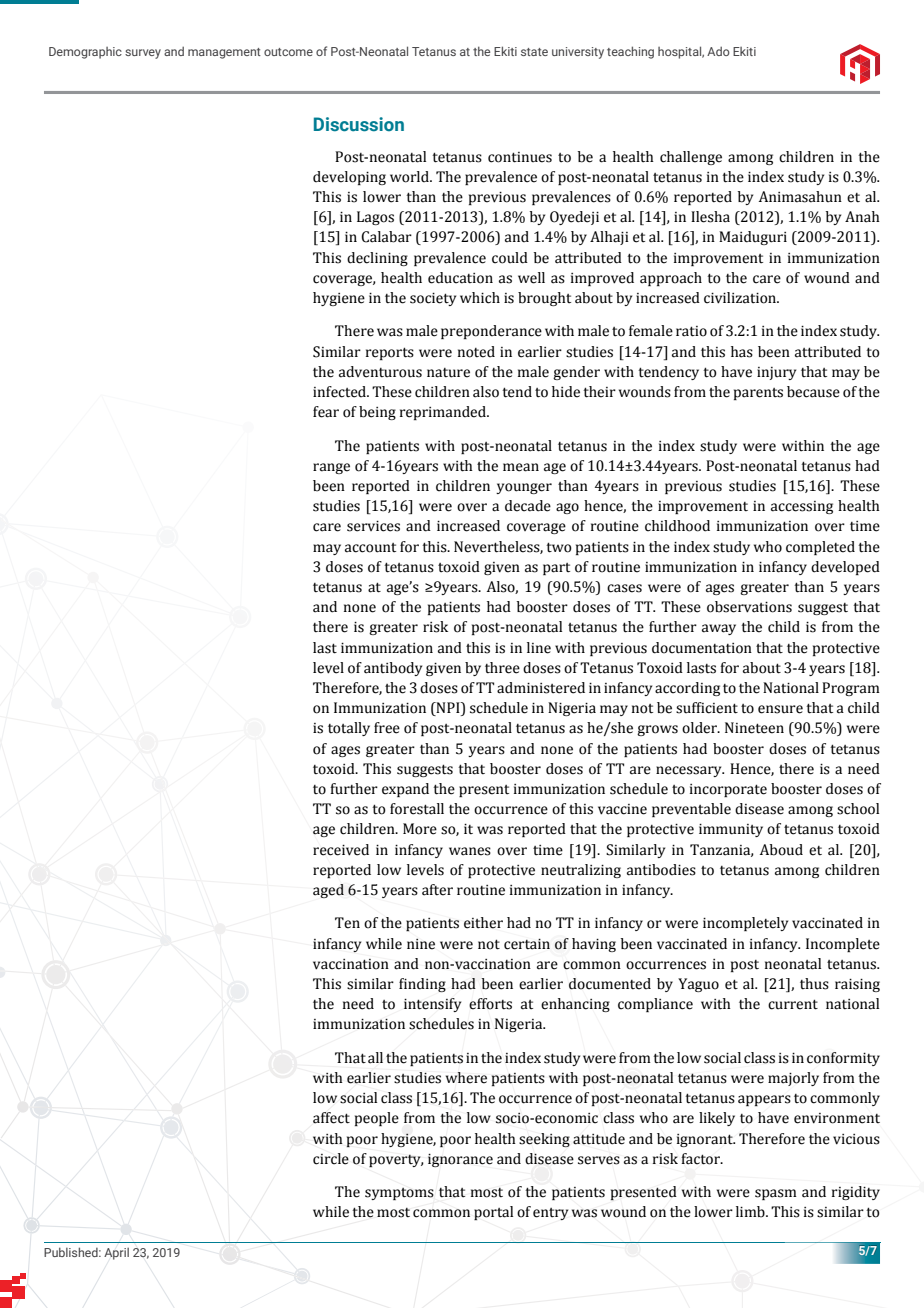 This document has height=1308, width=924. Describe the element at coordinates (143, 54) in the document. I see `survey` at that location.
